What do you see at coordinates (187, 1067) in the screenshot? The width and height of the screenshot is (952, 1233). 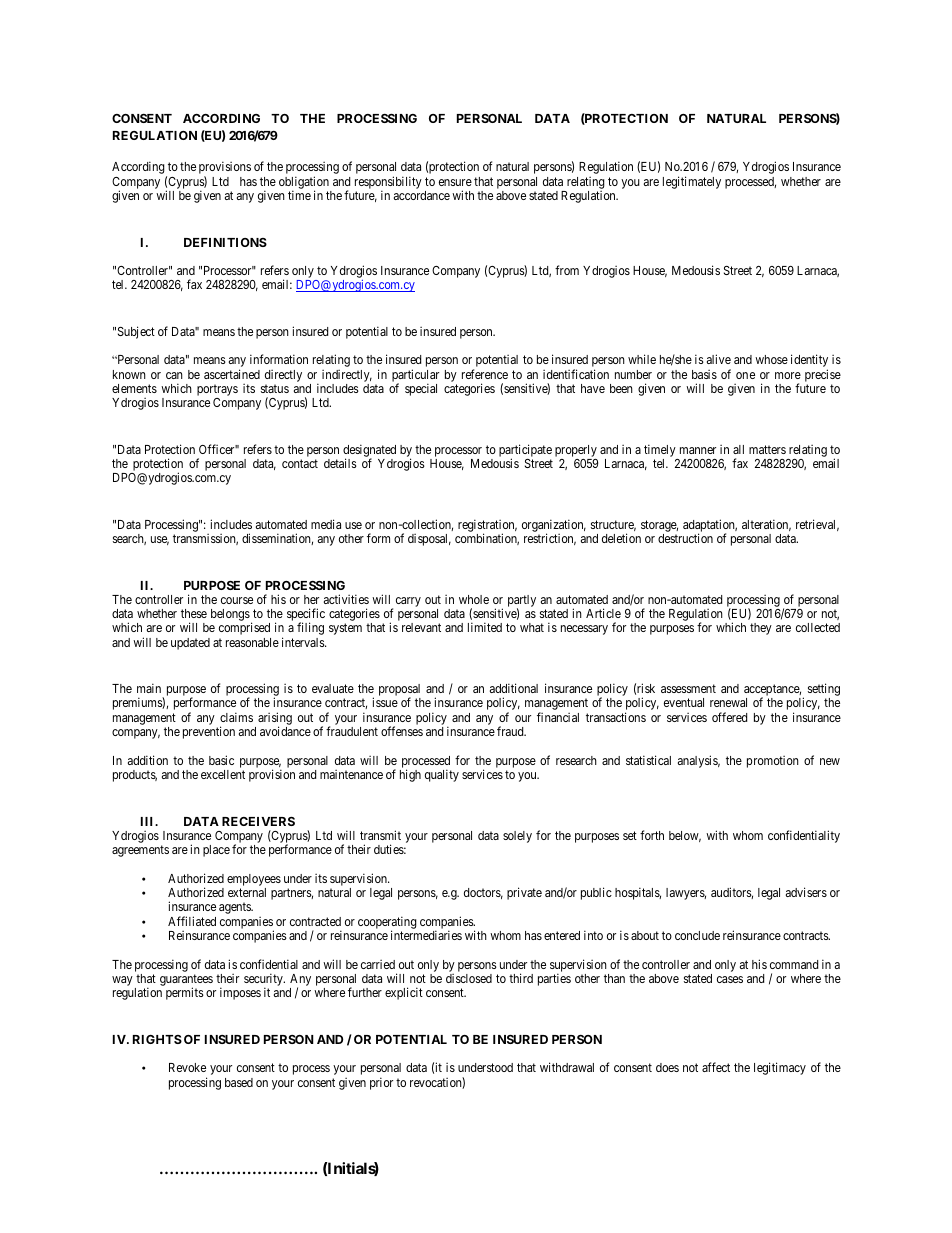 I see `Revoke` at bounding box center [187, 1067].
